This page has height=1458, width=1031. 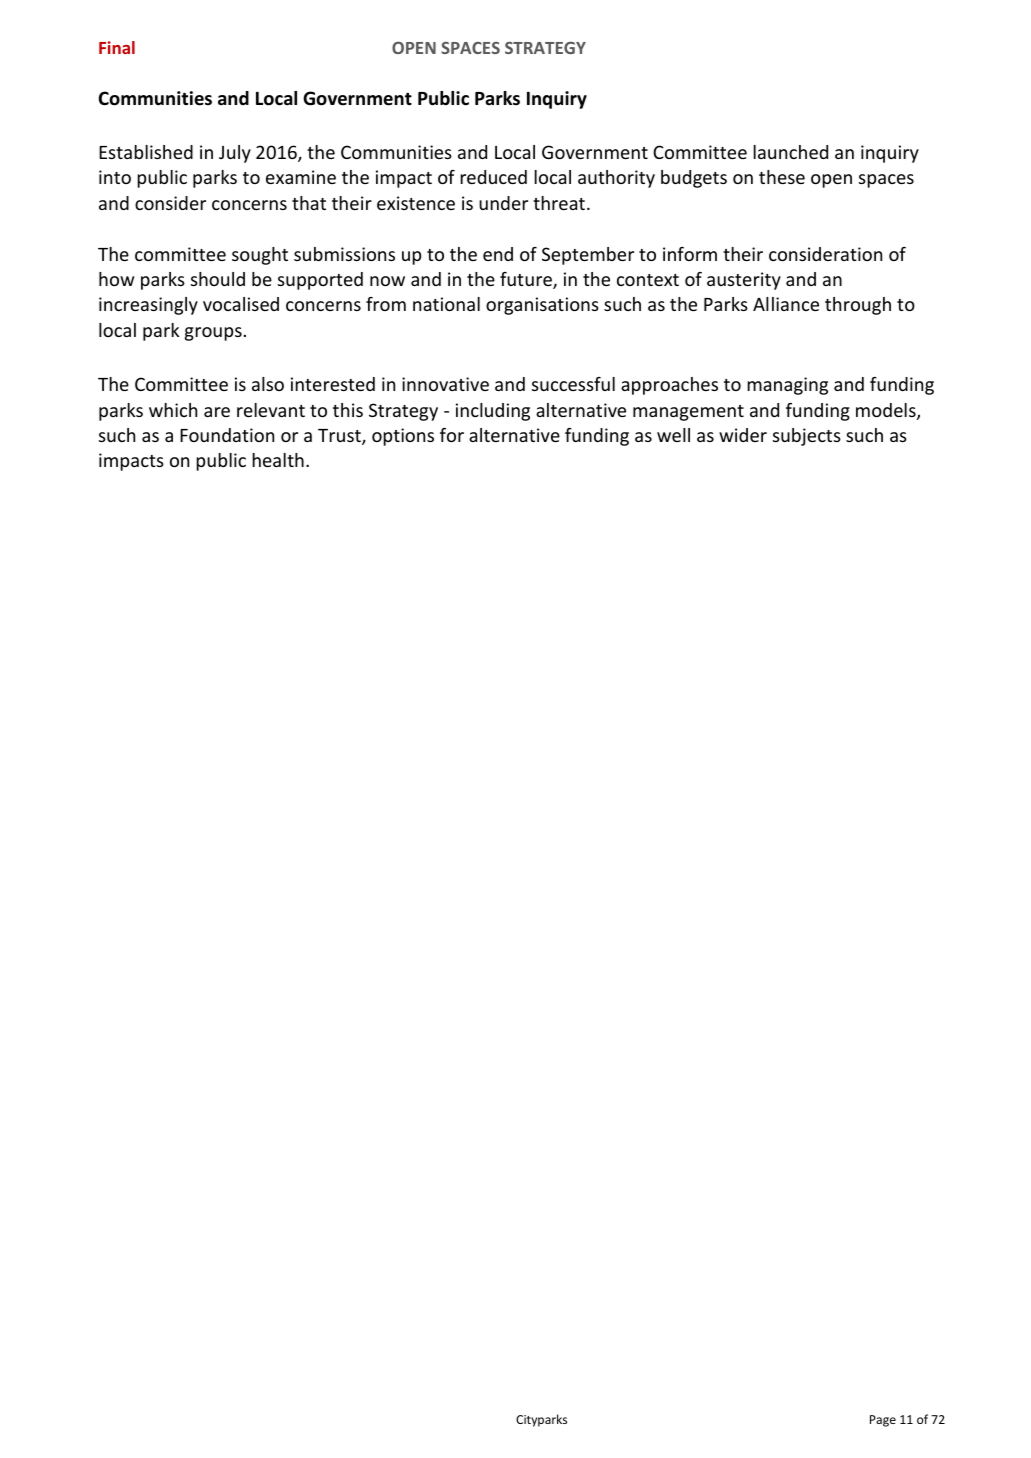 I want to click on health, so click(x=278, y=460).
